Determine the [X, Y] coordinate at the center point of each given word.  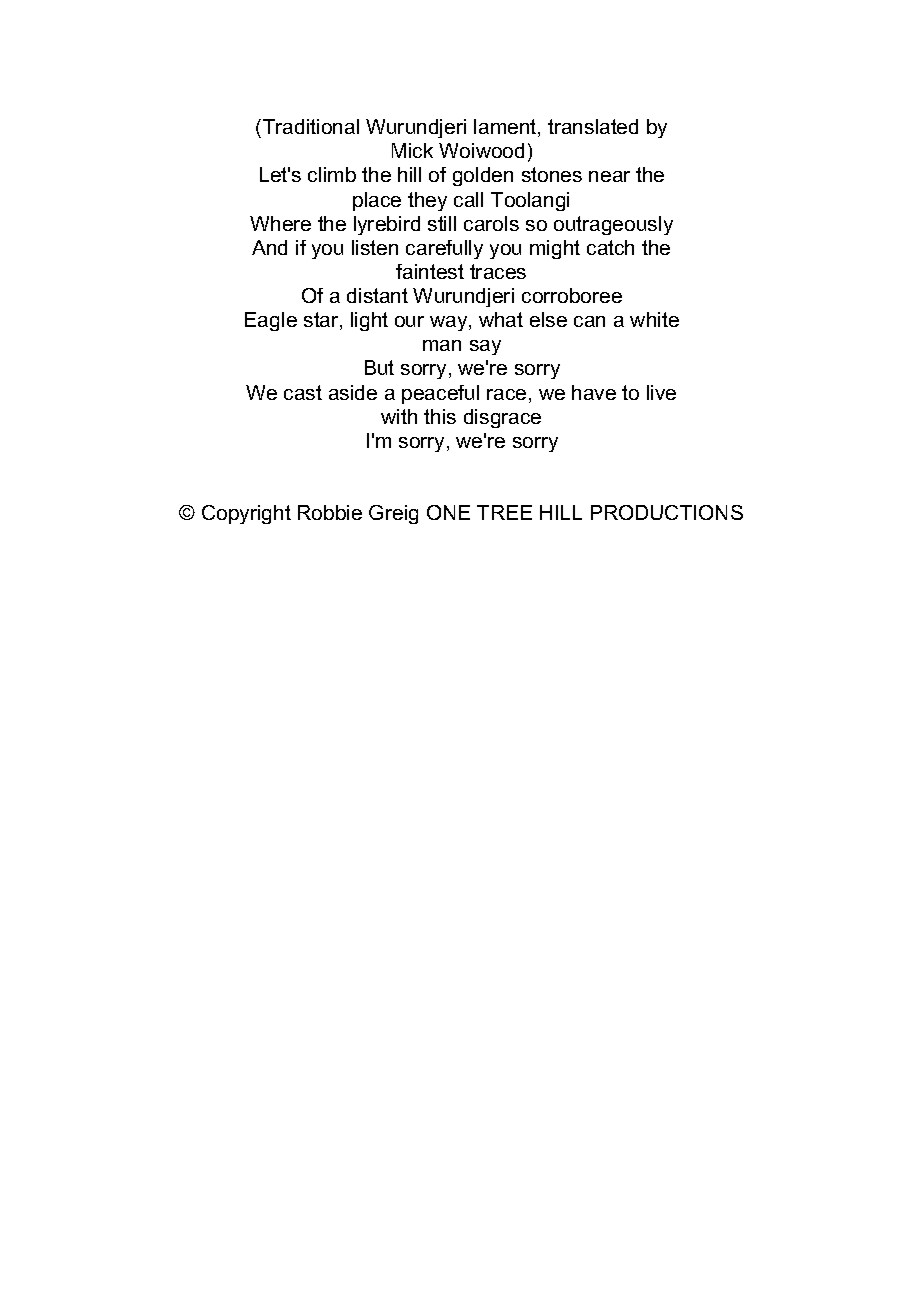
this [440, 416]
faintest [430, 271]
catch [610, 247]
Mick [412, 150]
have [594, 392]
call [468, 199]
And [269, 247]
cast [303, 392]
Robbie [330, 512]
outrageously [613, 225]
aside [353, 392]
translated [593, 126]
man [442, 345]
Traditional [311, 126]
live [661, 392]
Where [280, 223]
